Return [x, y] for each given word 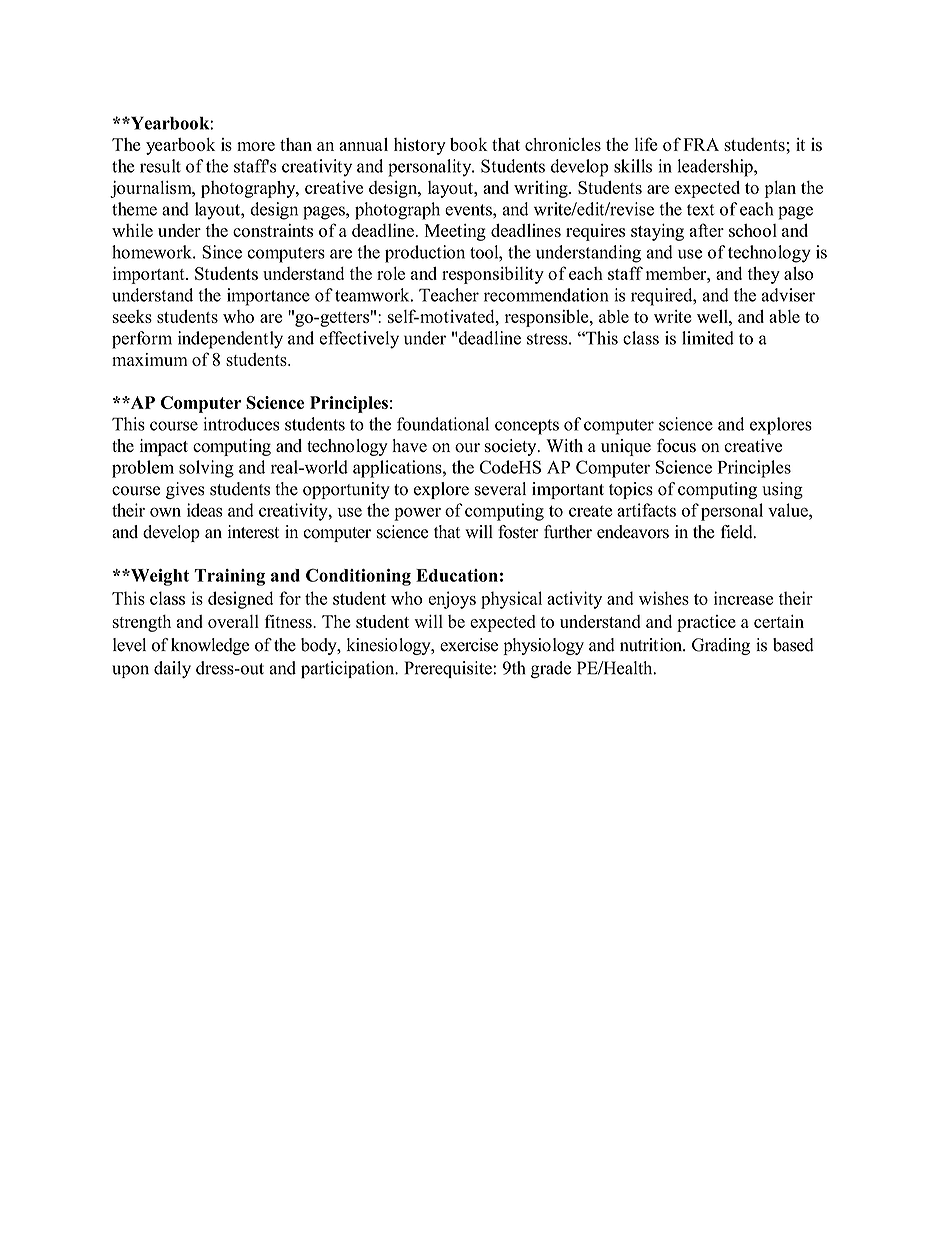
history [420, 146]
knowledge [210, 646]
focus [676, 446]
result [160, 166]
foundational [443, 424]
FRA [701, 144]
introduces [241, 424]
